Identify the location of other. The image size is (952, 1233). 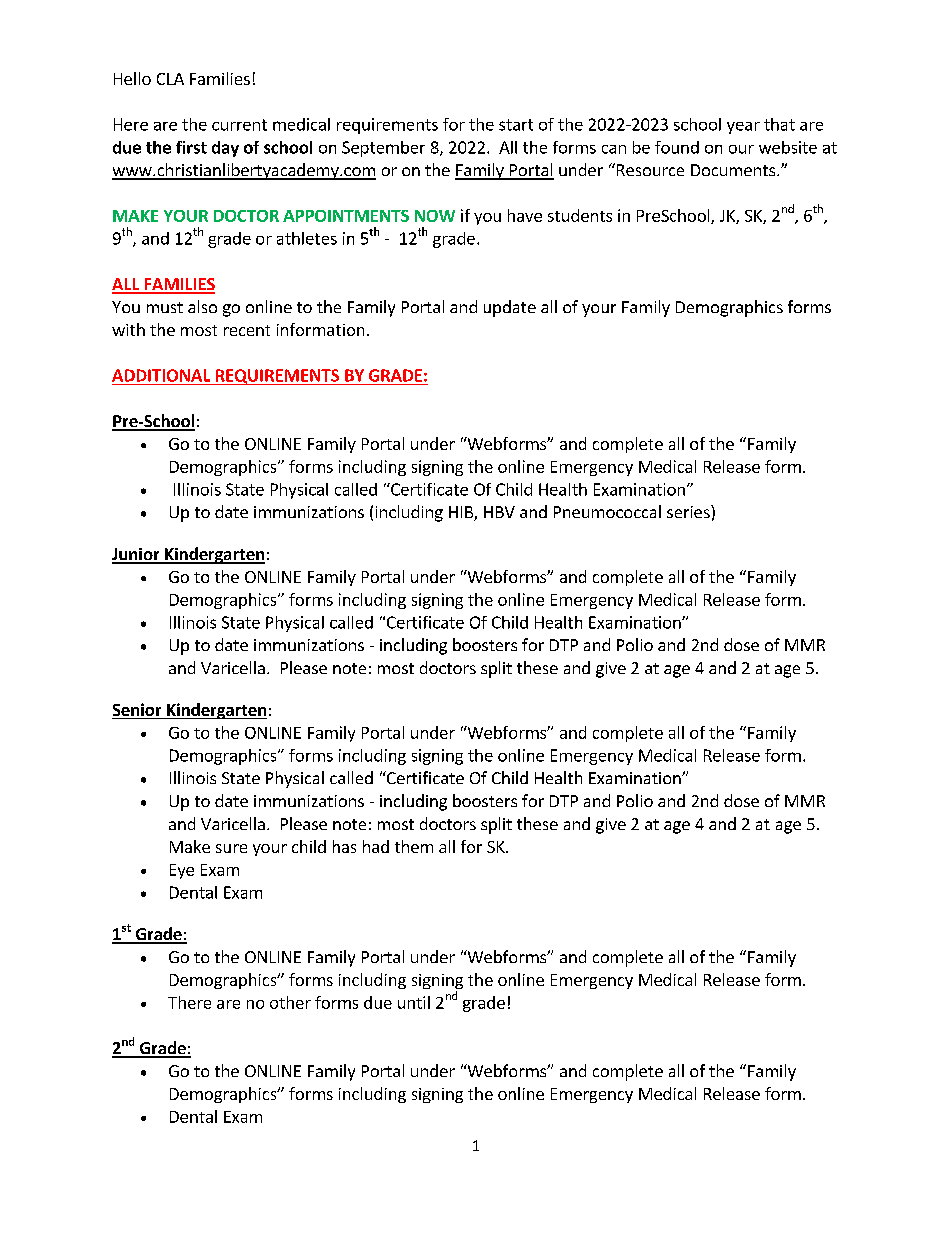
(290, 1002).
